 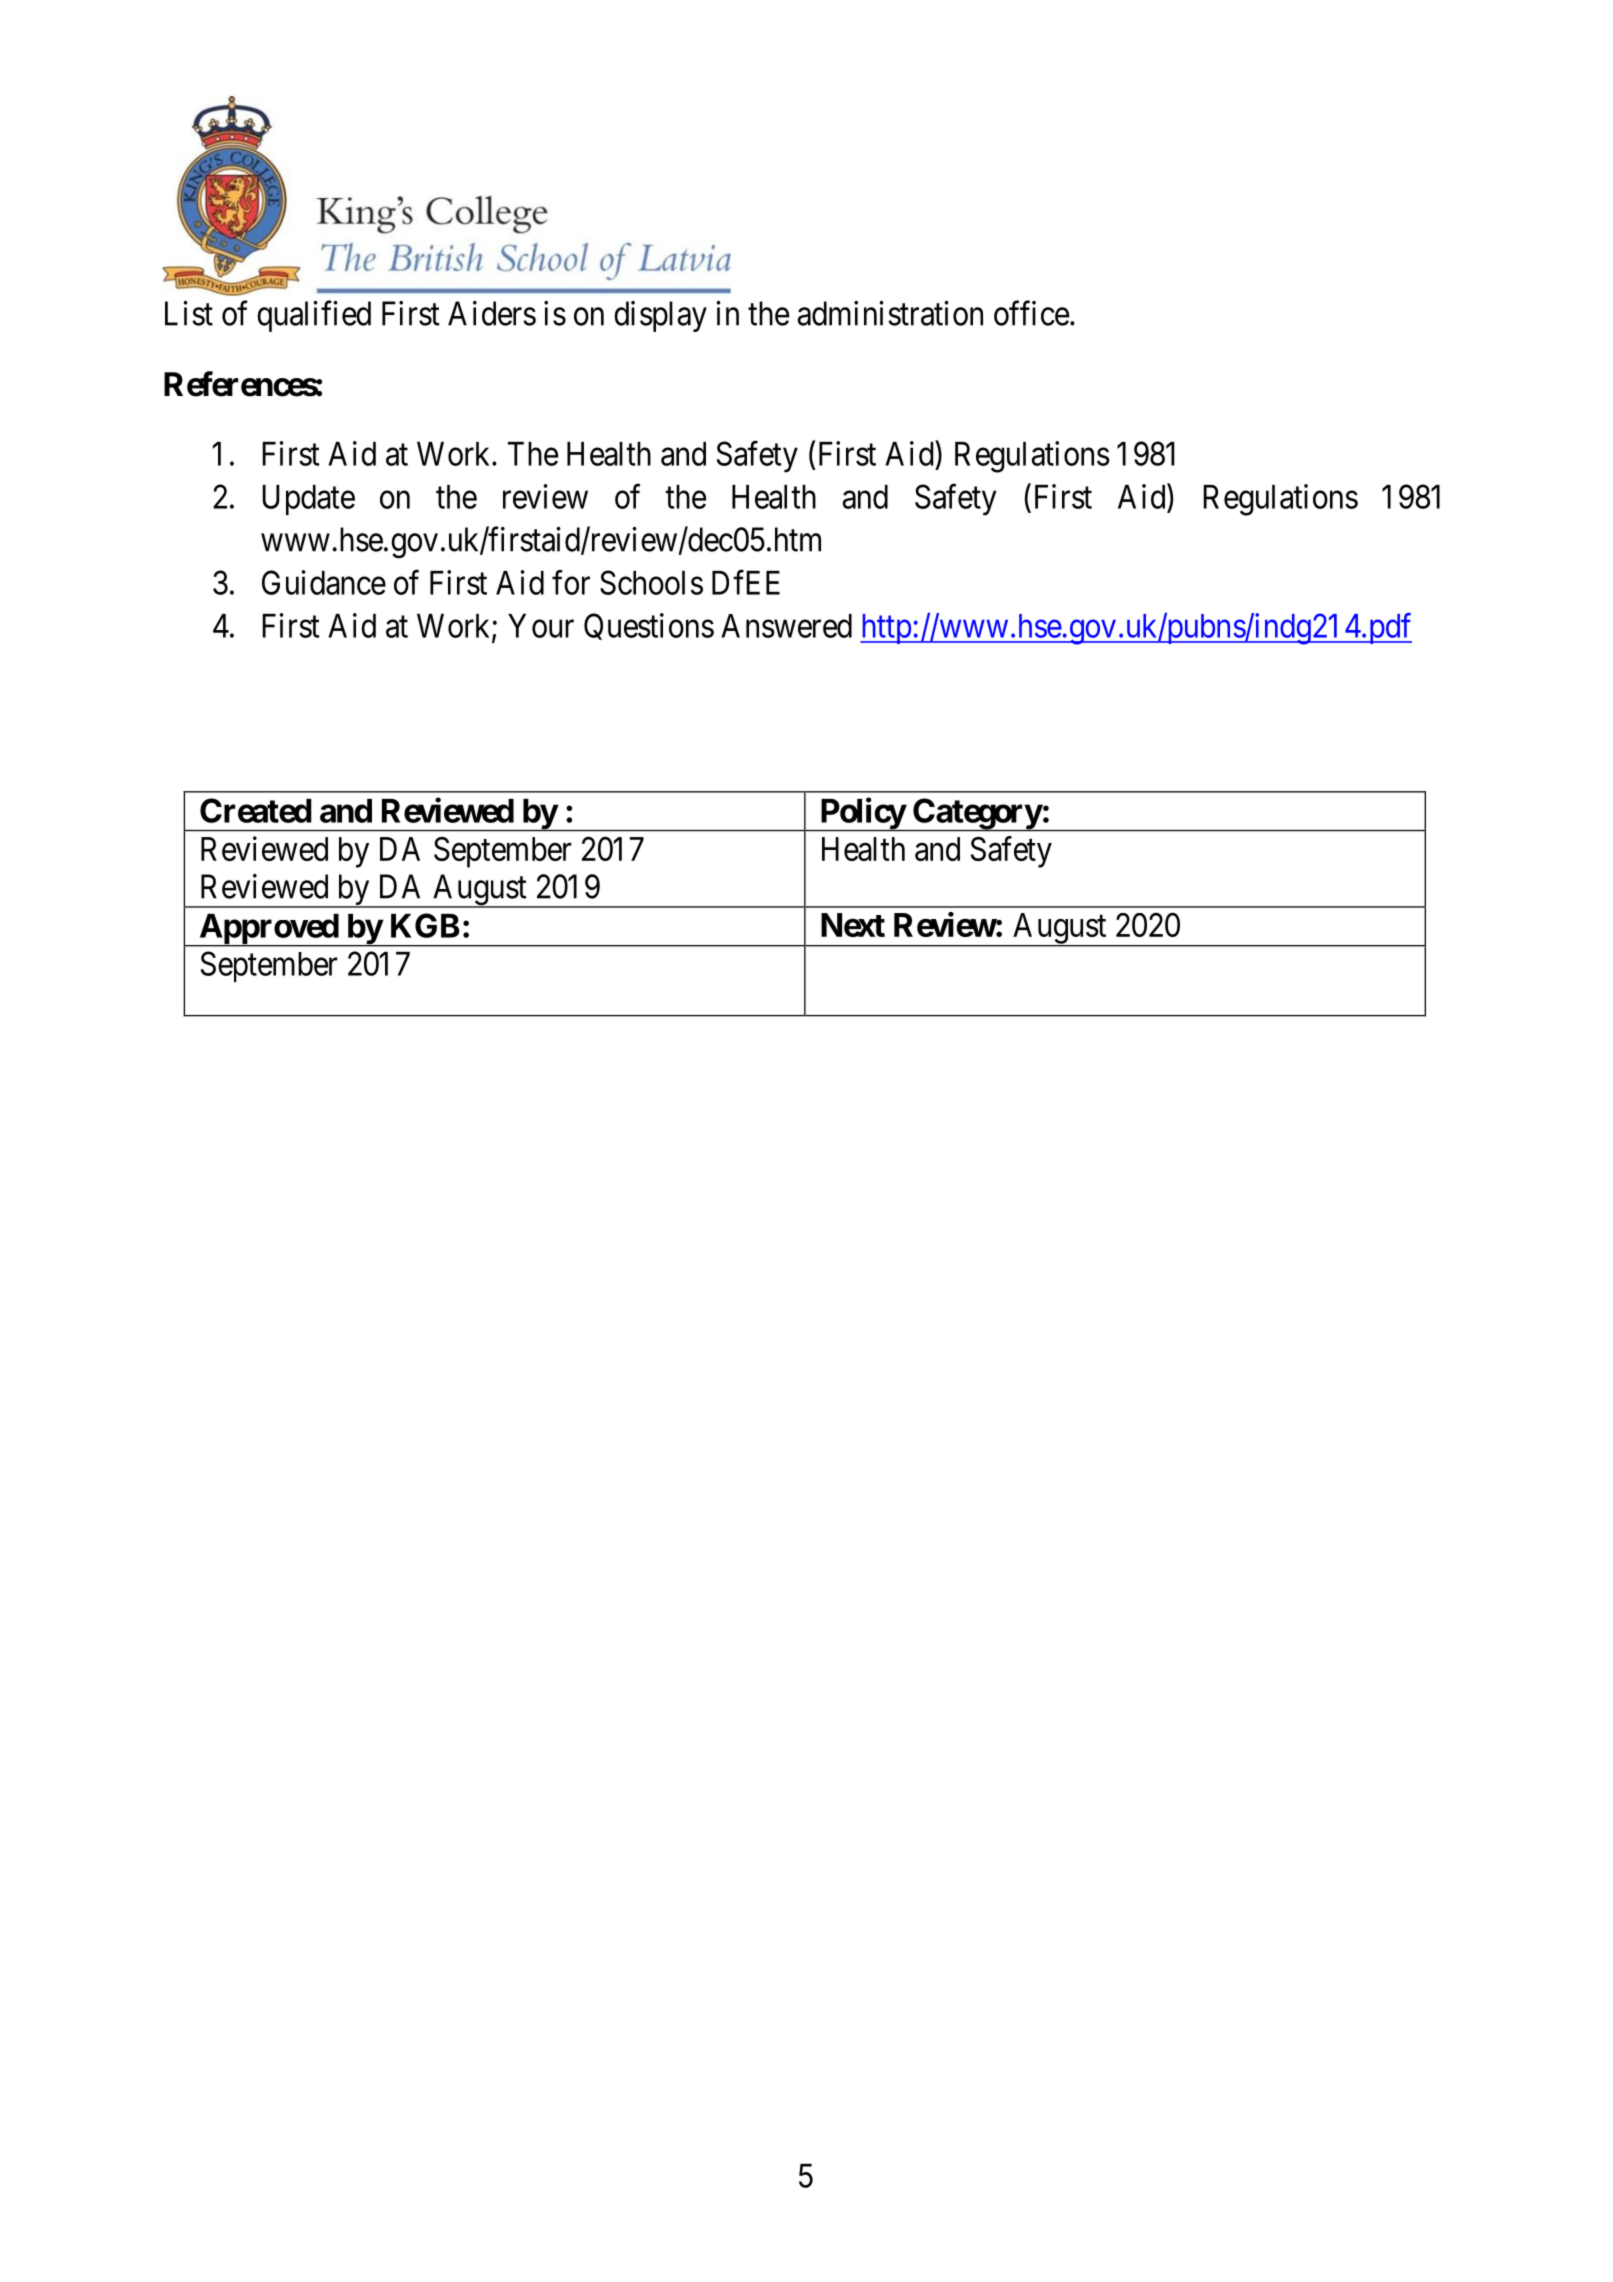 What do you see at coordinates (660, 316) in the screenshot?
I see `display` at bounding box center [660, 316].
